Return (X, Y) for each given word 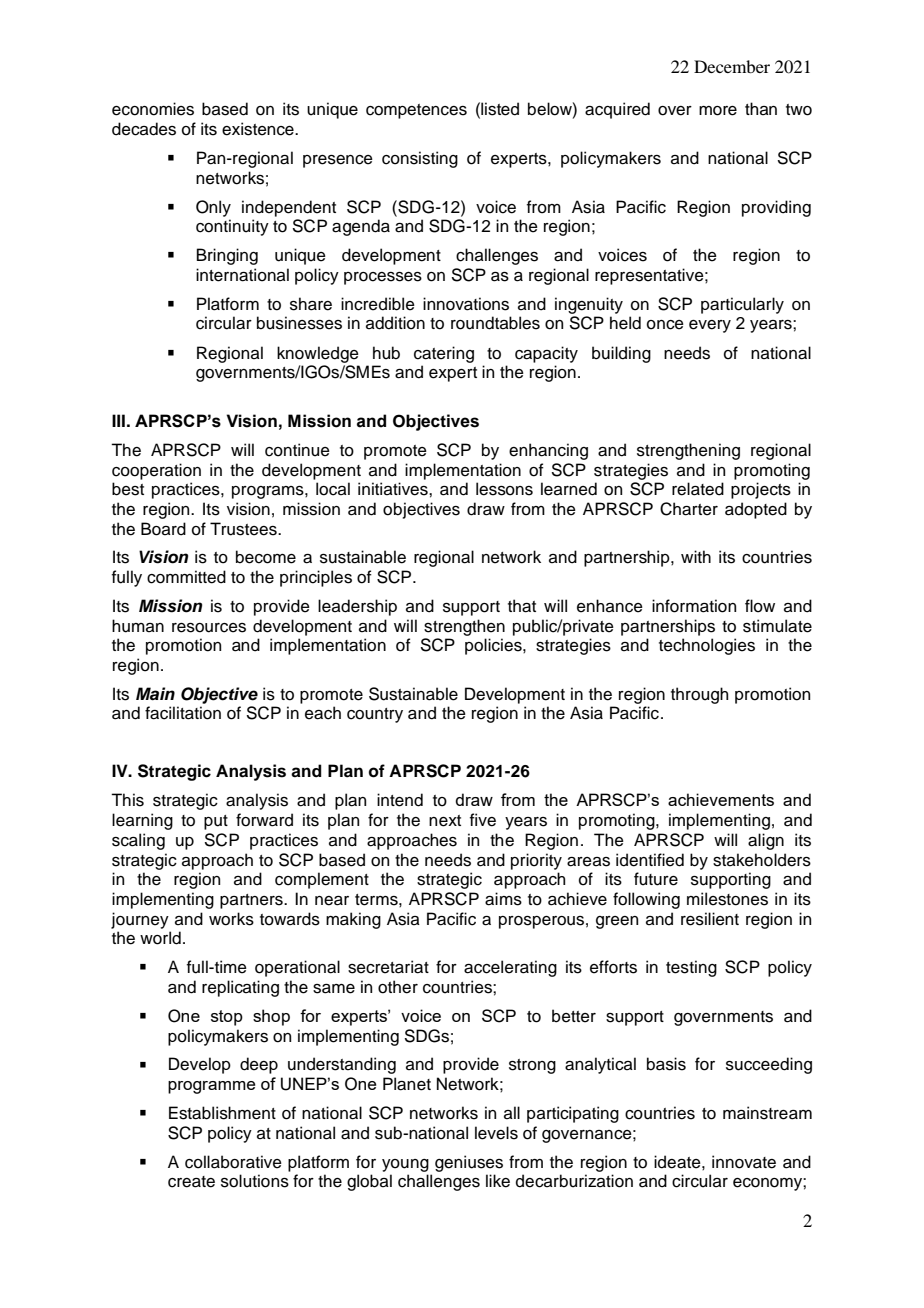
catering (444, 354)
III (118, 420)
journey (140, 920)
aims (503, 899)
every (710, 326)
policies (494, 646)
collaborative (233, 1162)
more (718, 111)
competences (416, 111)
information (694, 606)
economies (153, 109)
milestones (727, 899)
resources (209, 628)
